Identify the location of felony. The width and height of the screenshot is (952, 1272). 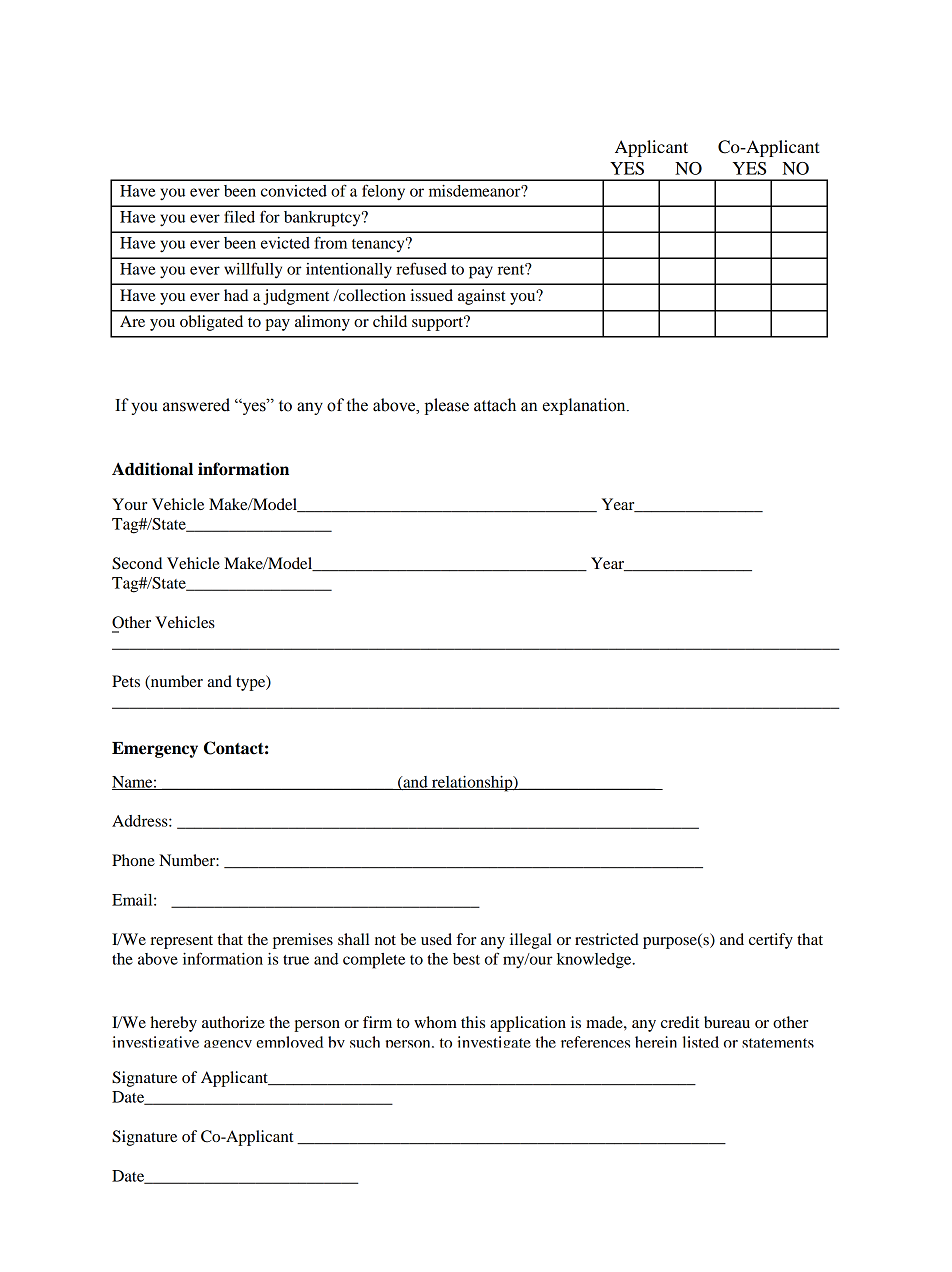
(383, 192).
